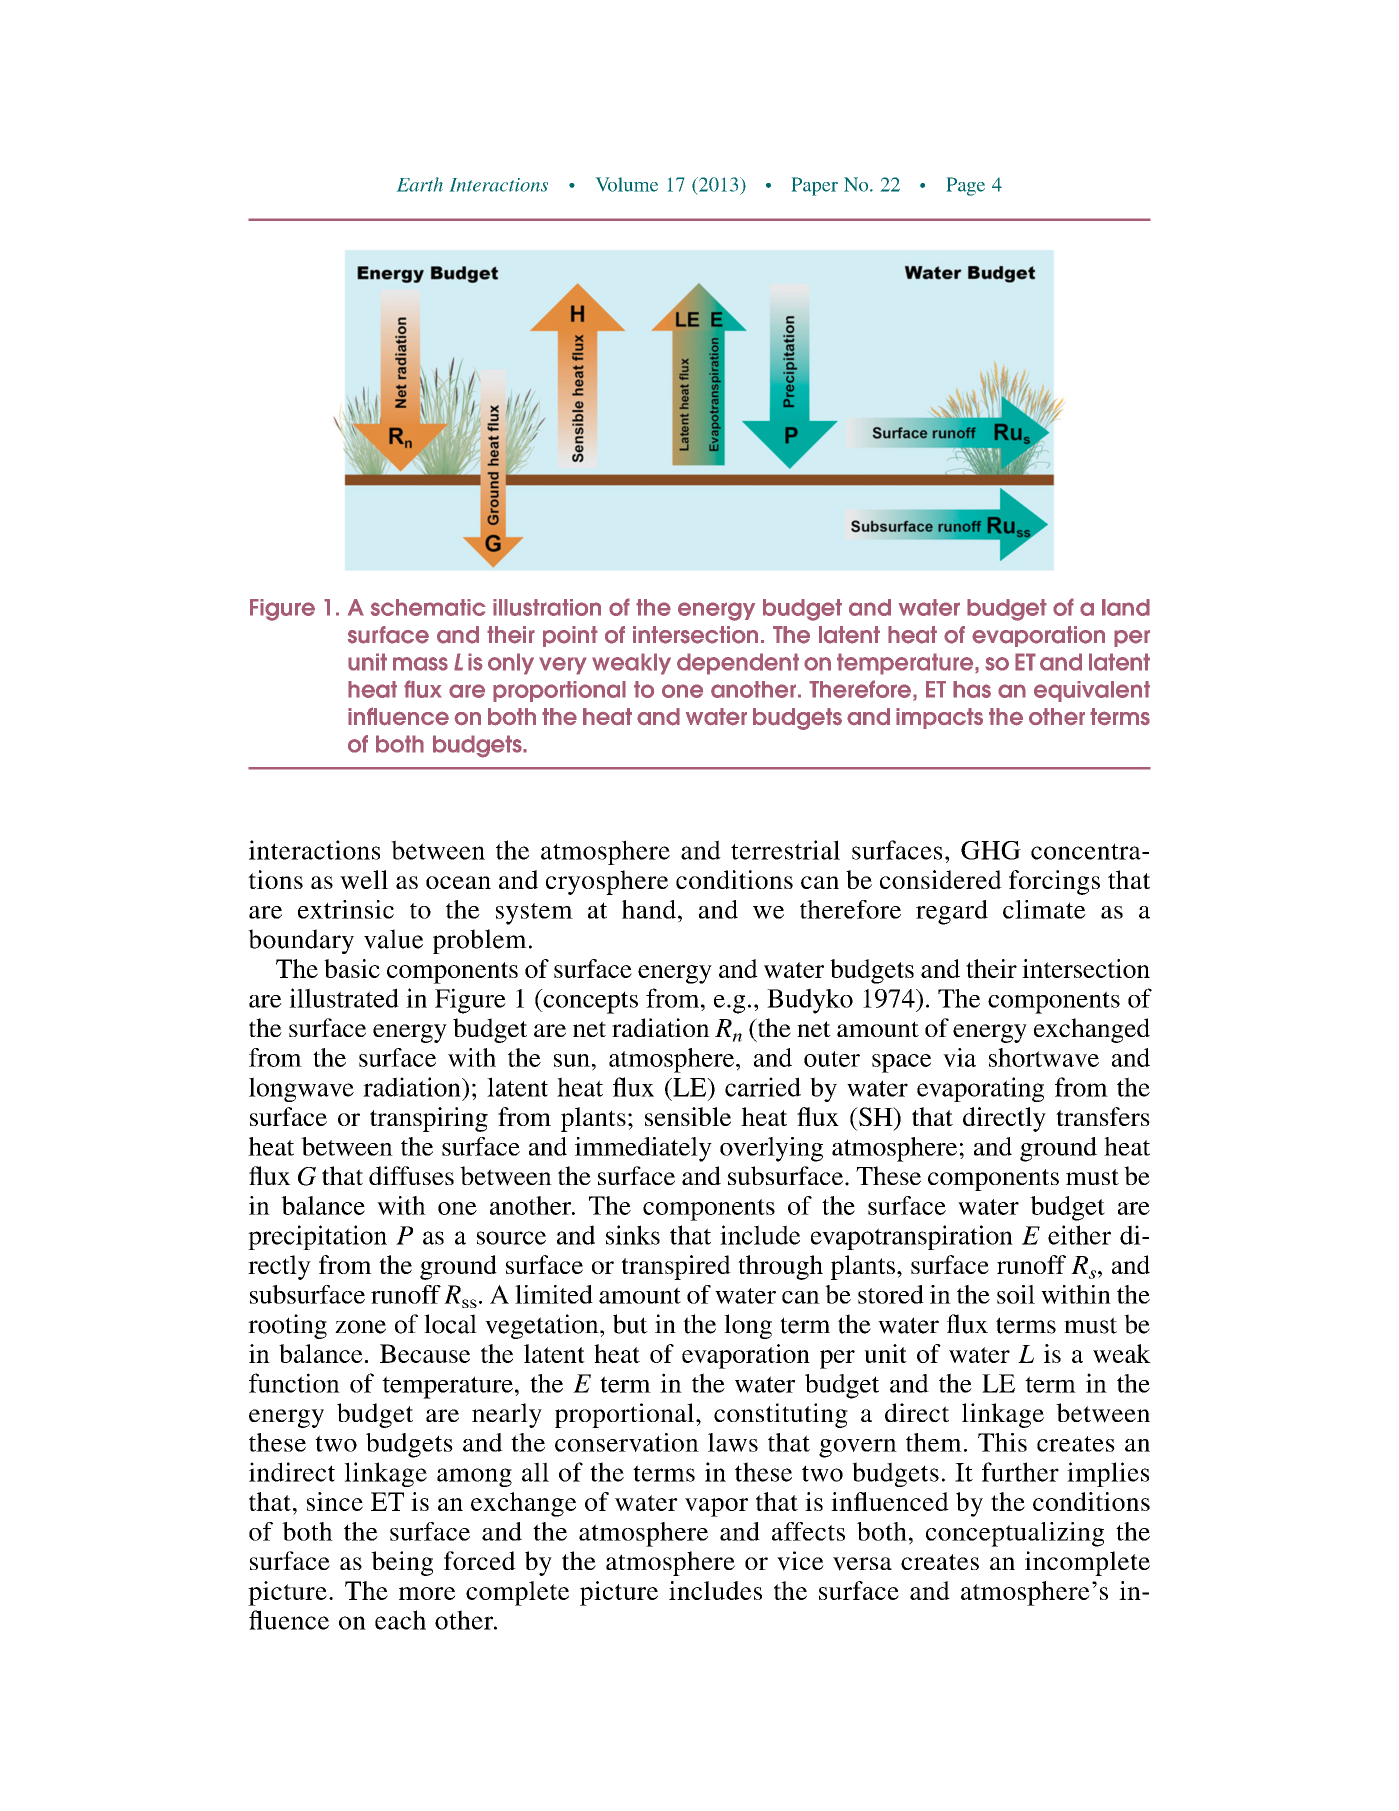  What do you see at coordinates (364, 879) in the document?
I see `well` at bounding box center [364, 879].
